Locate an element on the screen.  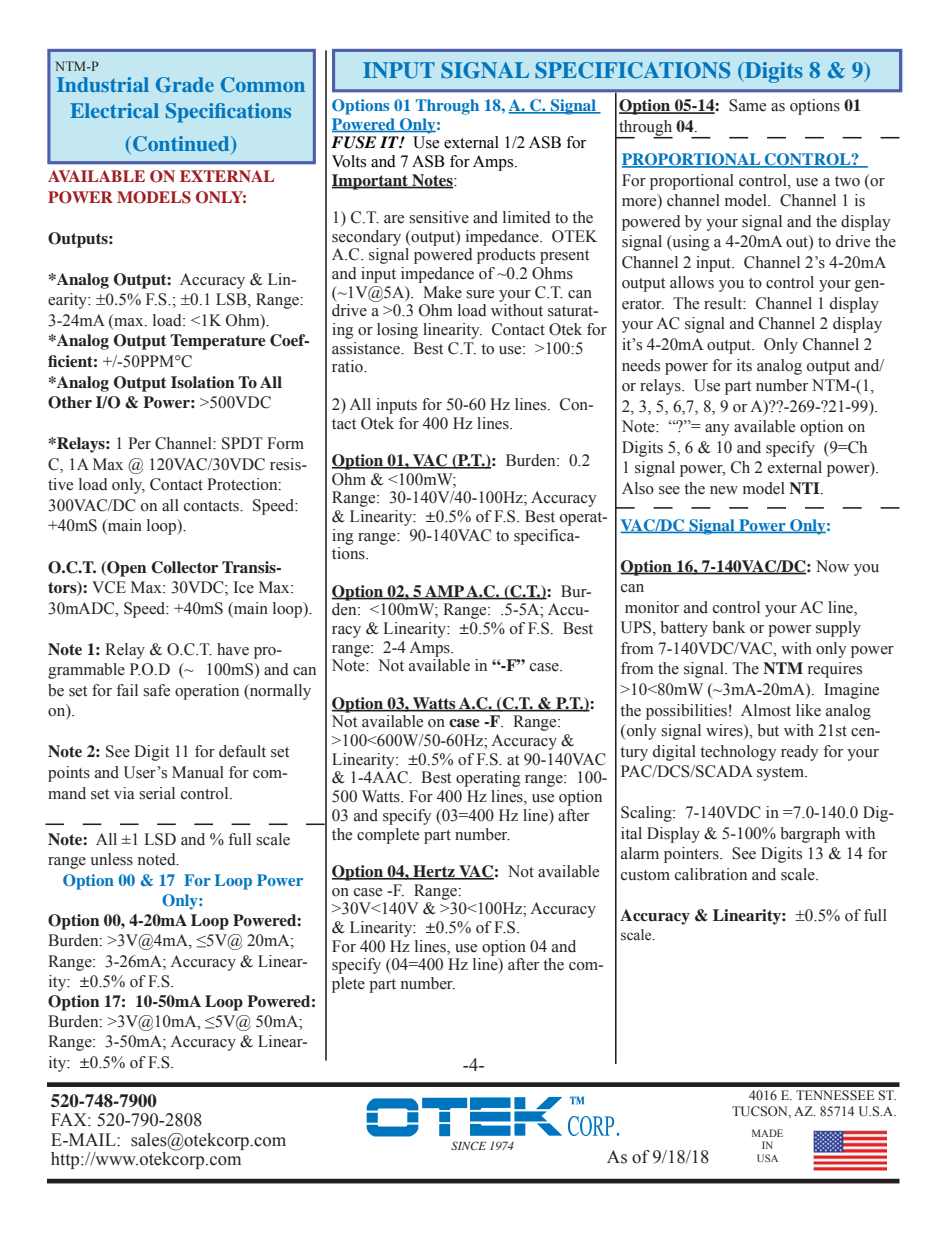
SINCE is located at coordinates (468, 1145).
